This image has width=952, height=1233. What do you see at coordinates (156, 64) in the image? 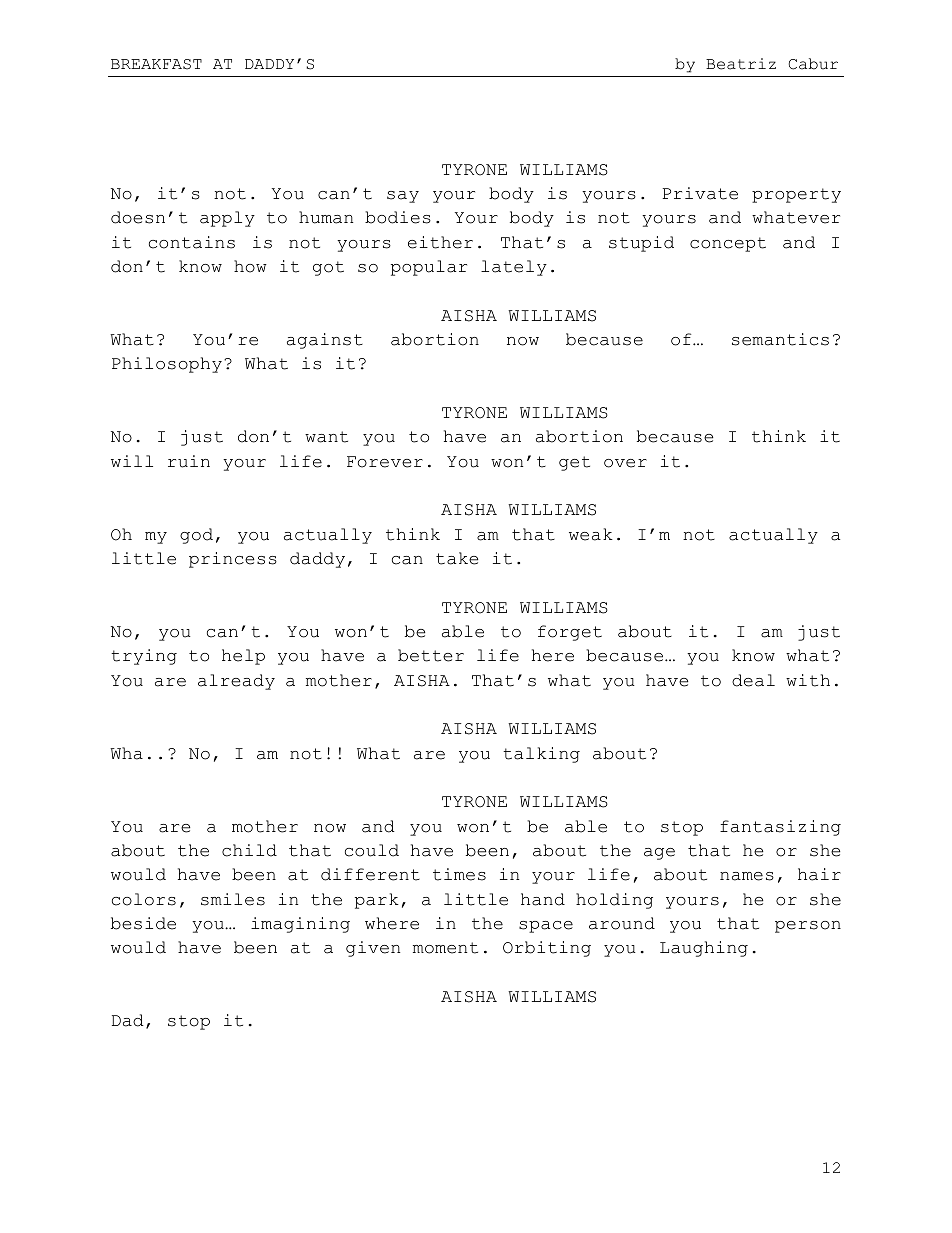
I see `BREAKFAST` at bounding box center [156, 64].
